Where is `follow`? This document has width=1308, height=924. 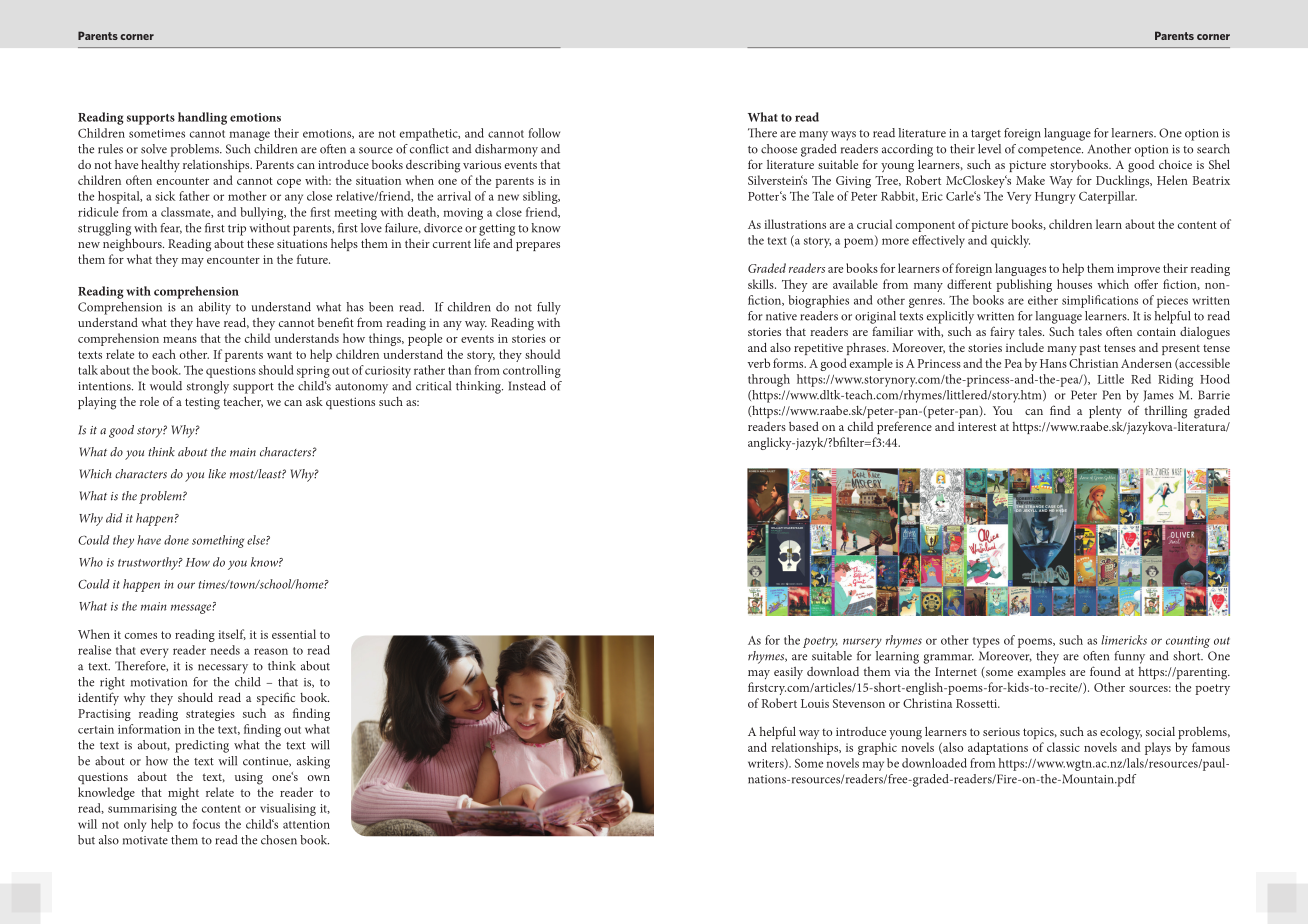 follow is located at coordinates (544, 133).
